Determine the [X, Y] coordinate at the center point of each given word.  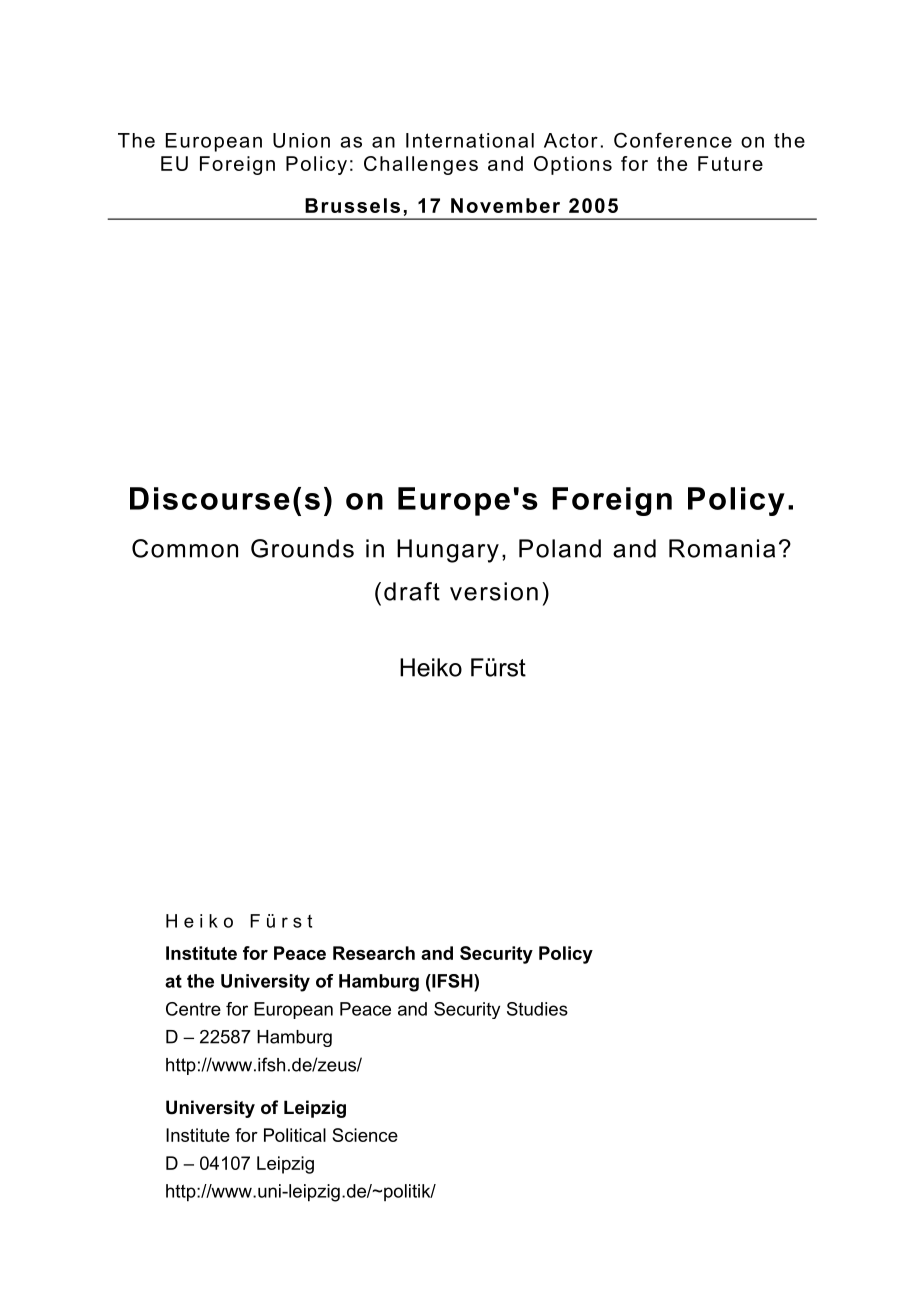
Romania [722, 548]
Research [374, 953]
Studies [537, 1009]
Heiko [431, 667]
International [470, 140]
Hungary [448, 551]
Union [301, 140]
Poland [560, 548]
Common [185, 548]
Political [295, 1135]
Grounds [302, 548]
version [494, 591]
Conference [673, 140]
